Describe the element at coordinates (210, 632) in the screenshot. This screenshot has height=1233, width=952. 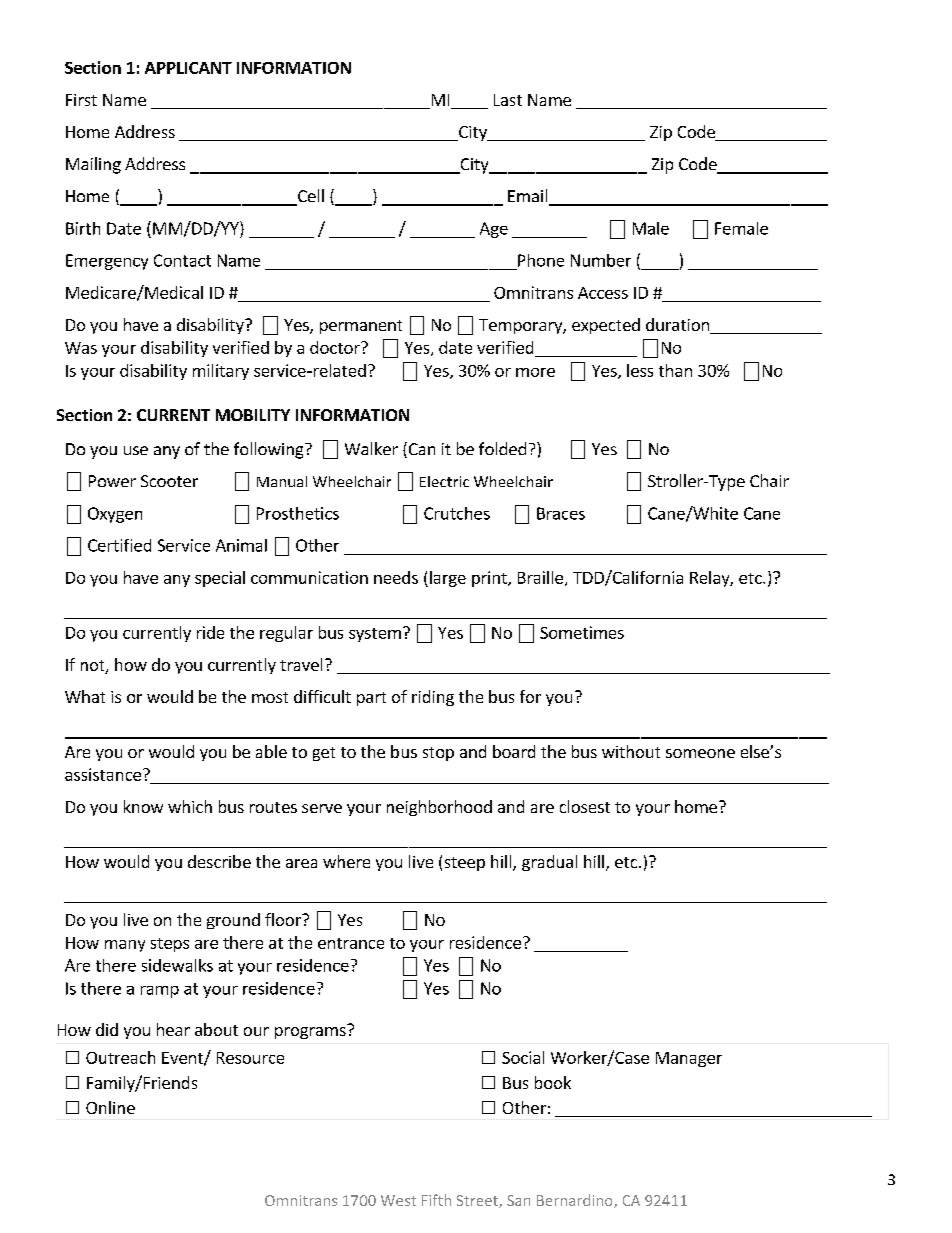
I see `ride` at that location.
